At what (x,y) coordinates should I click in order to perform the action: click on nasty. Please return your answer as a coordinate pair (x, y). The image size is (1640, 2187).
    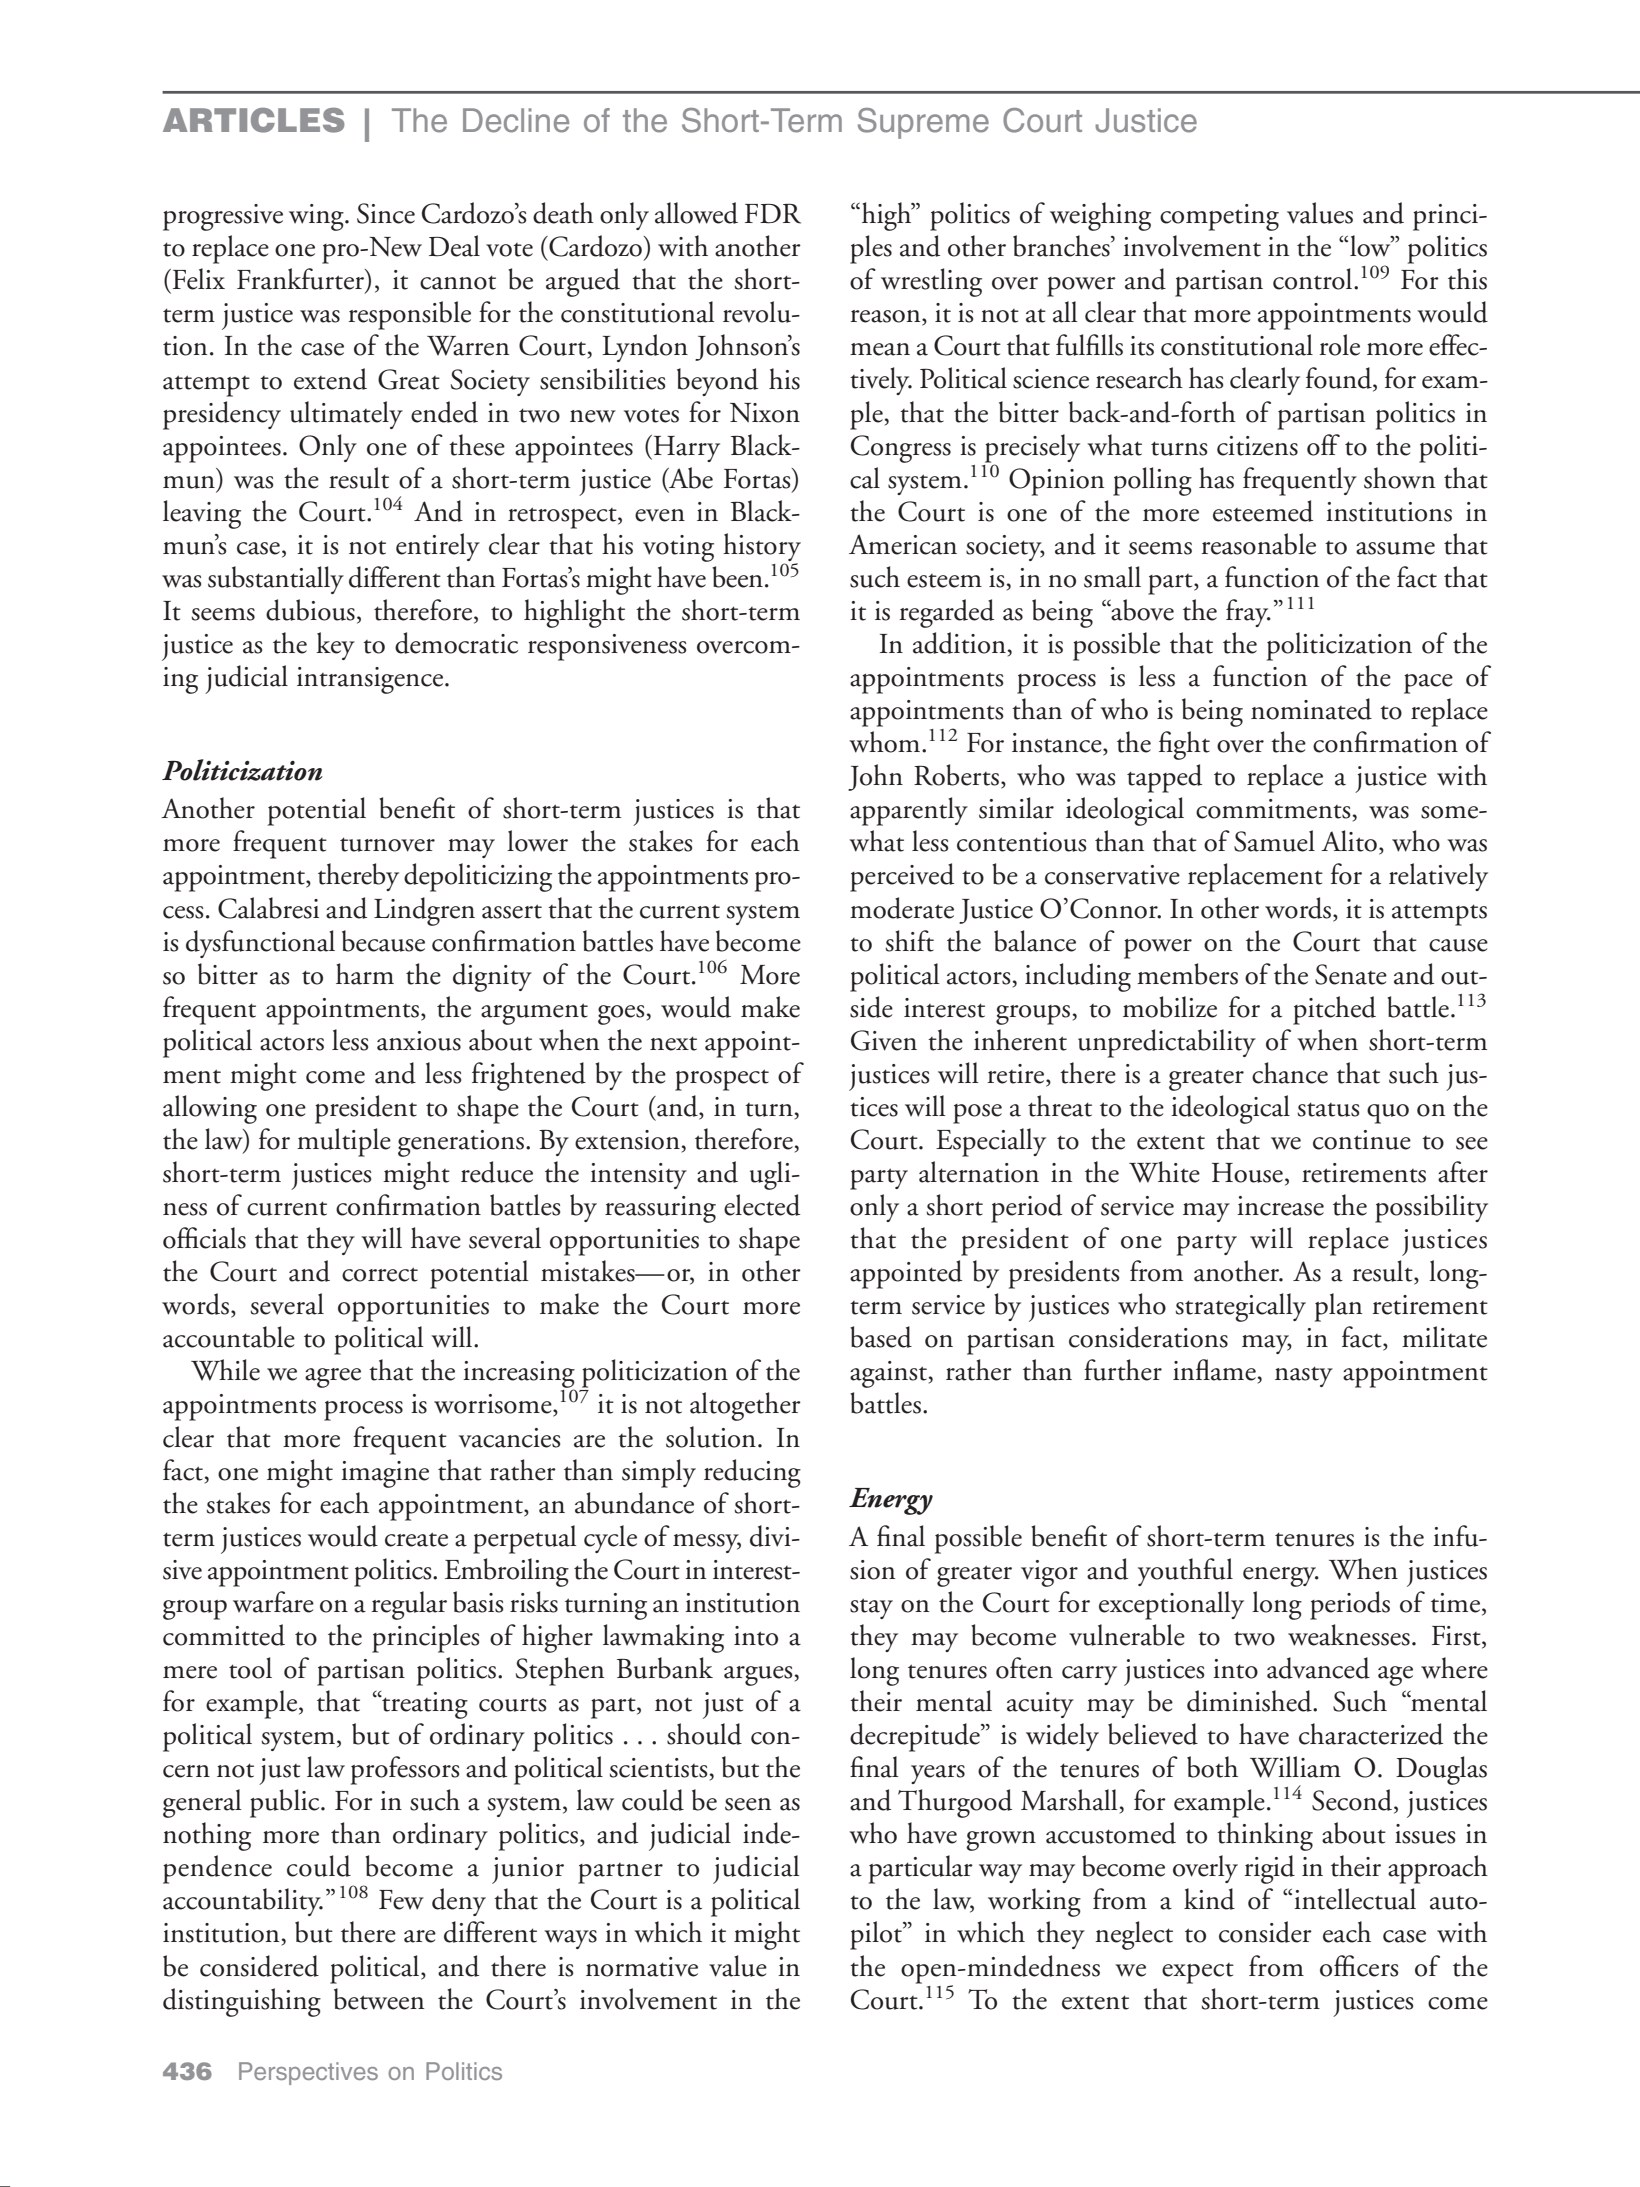
    Looking at the image, I should click on (1304, 1376).
